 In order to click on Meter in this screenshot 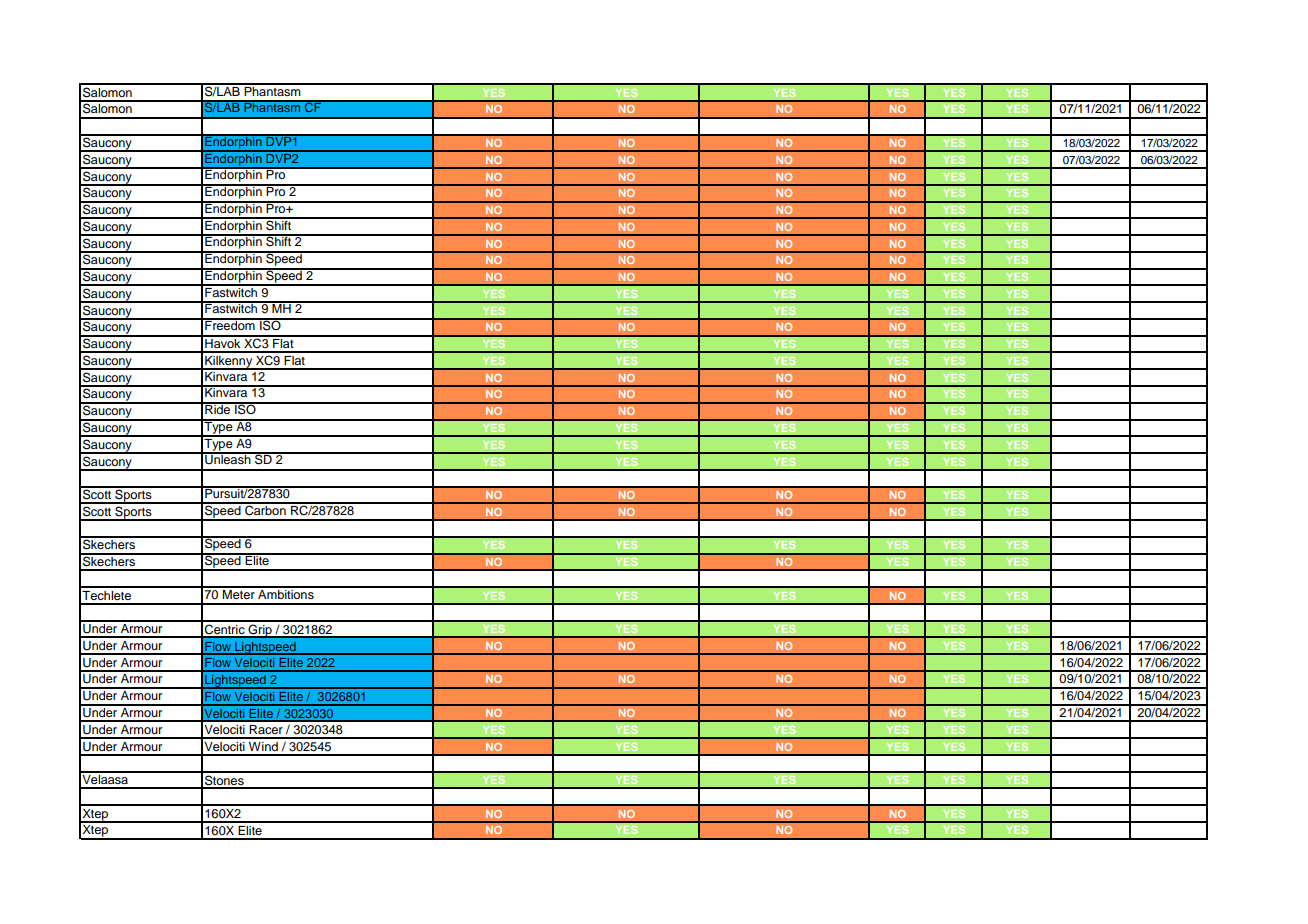, I will do `click(239, 593)`.
